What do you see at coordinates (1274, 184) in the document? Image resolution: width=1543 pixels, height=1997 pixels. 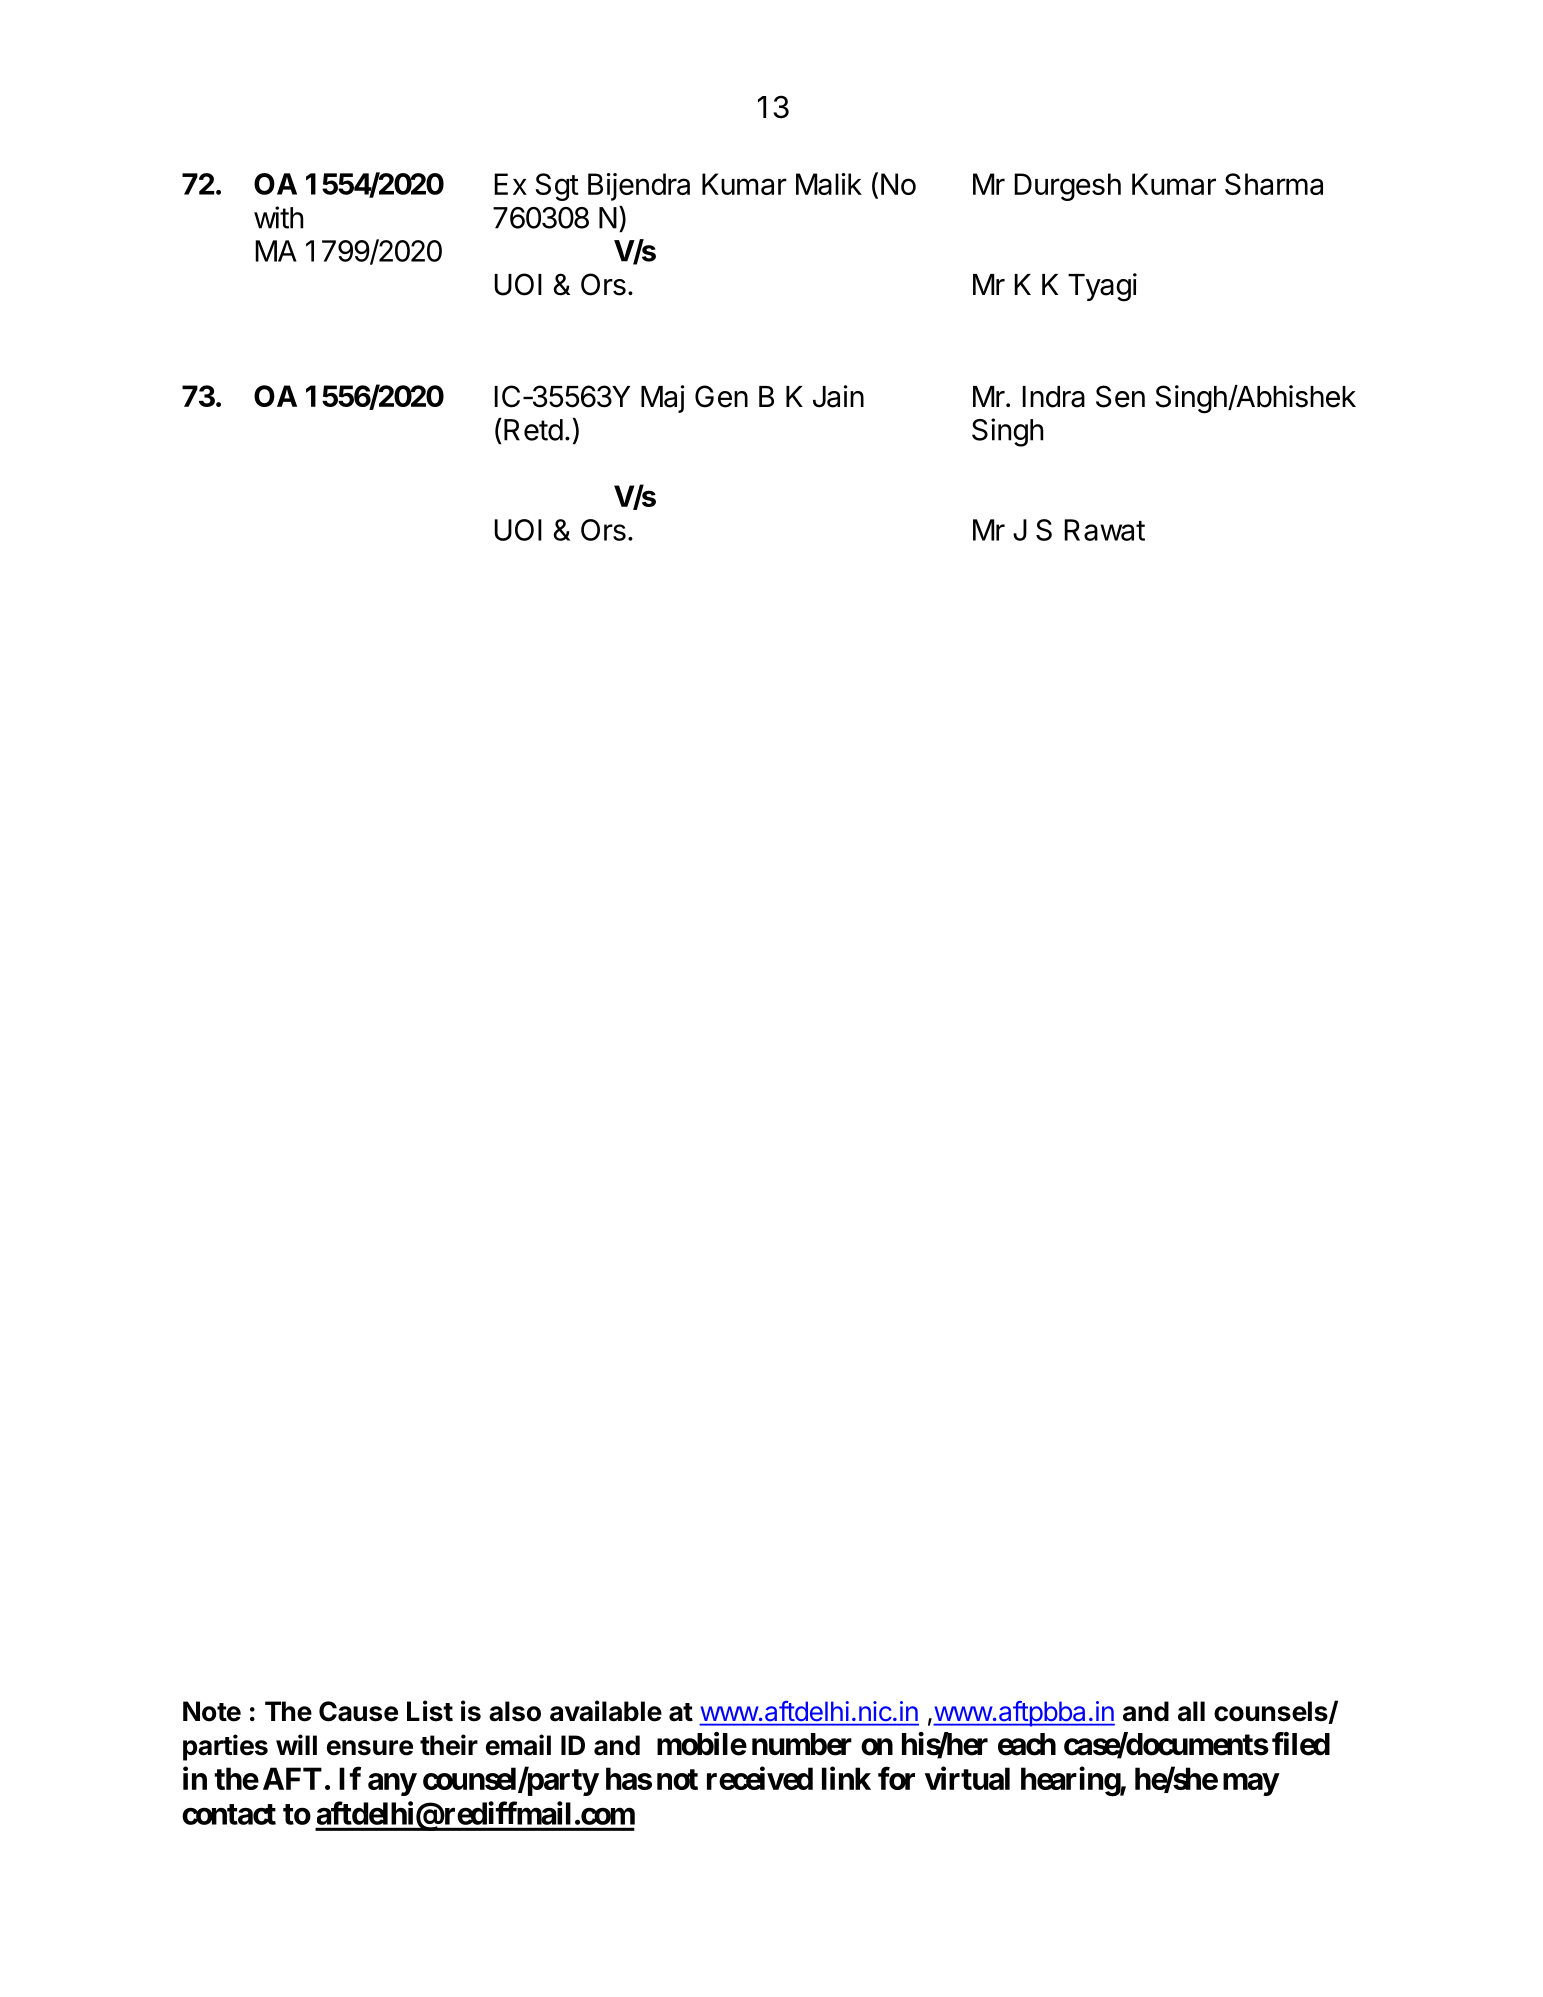 I see `Sharma` at bounding box center [1274, 184].
